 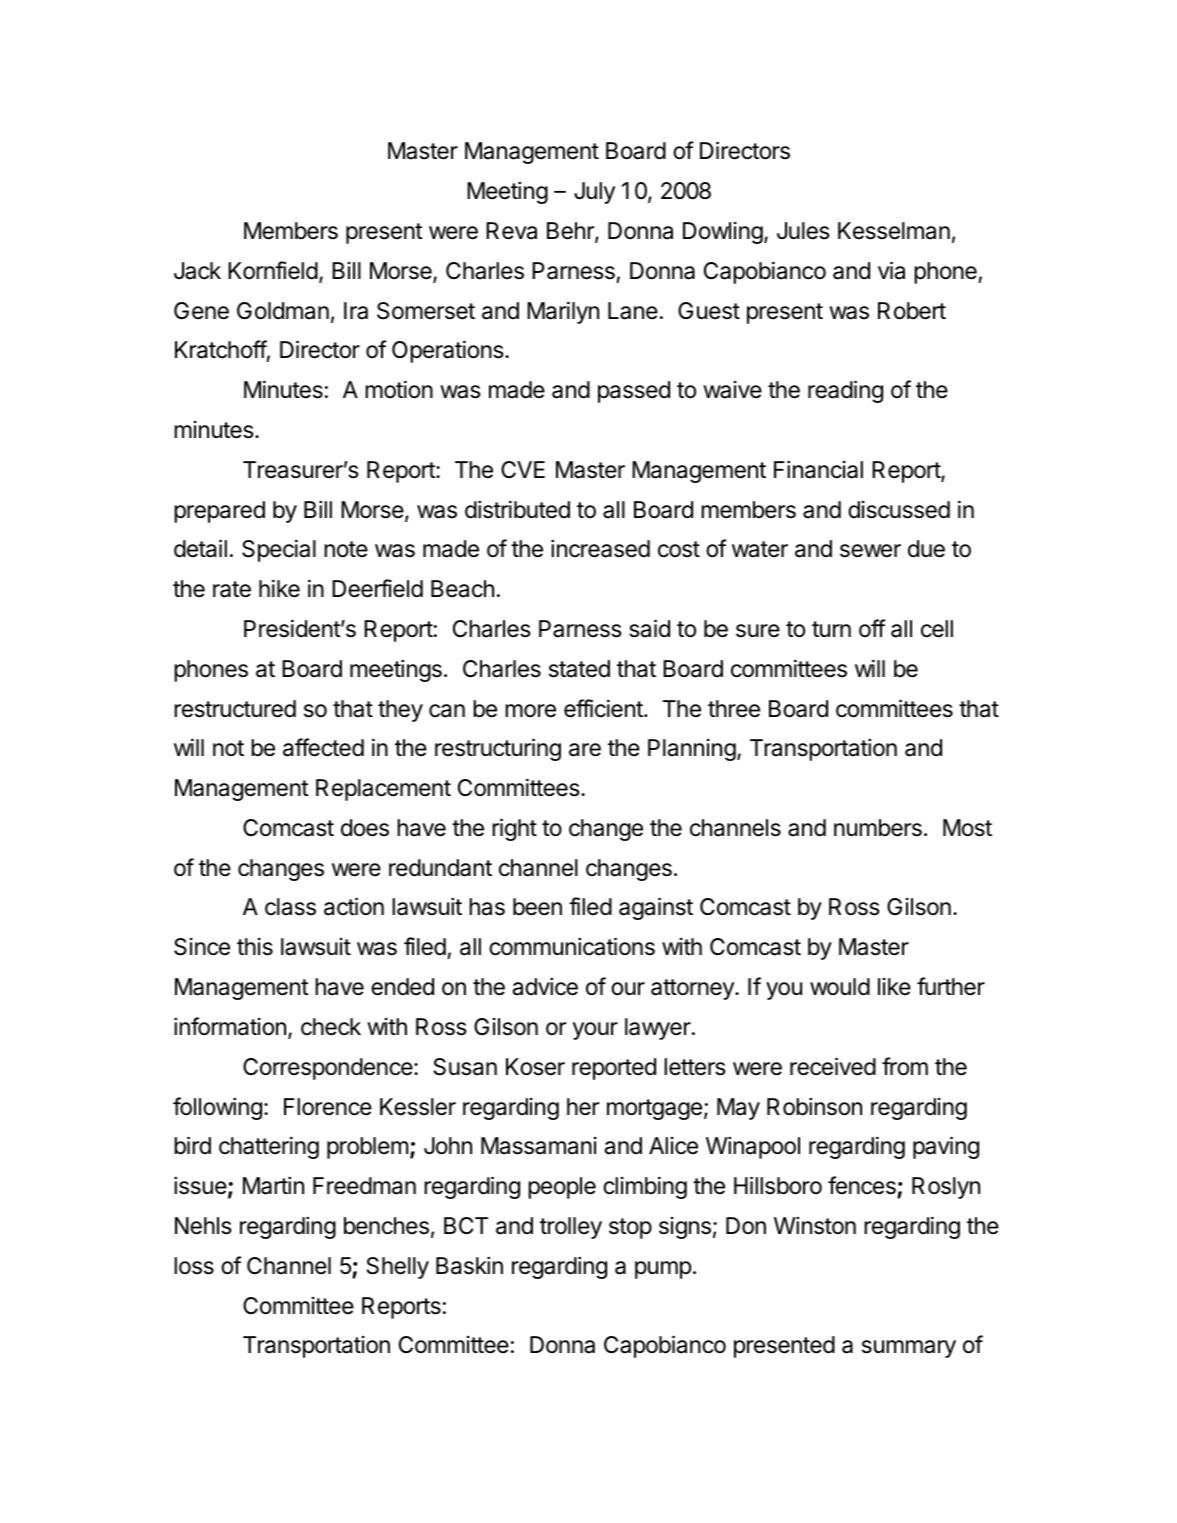 What do you see at coordinates (255, 947) in the page?
I see `this` at bounding box center [255, 947].
